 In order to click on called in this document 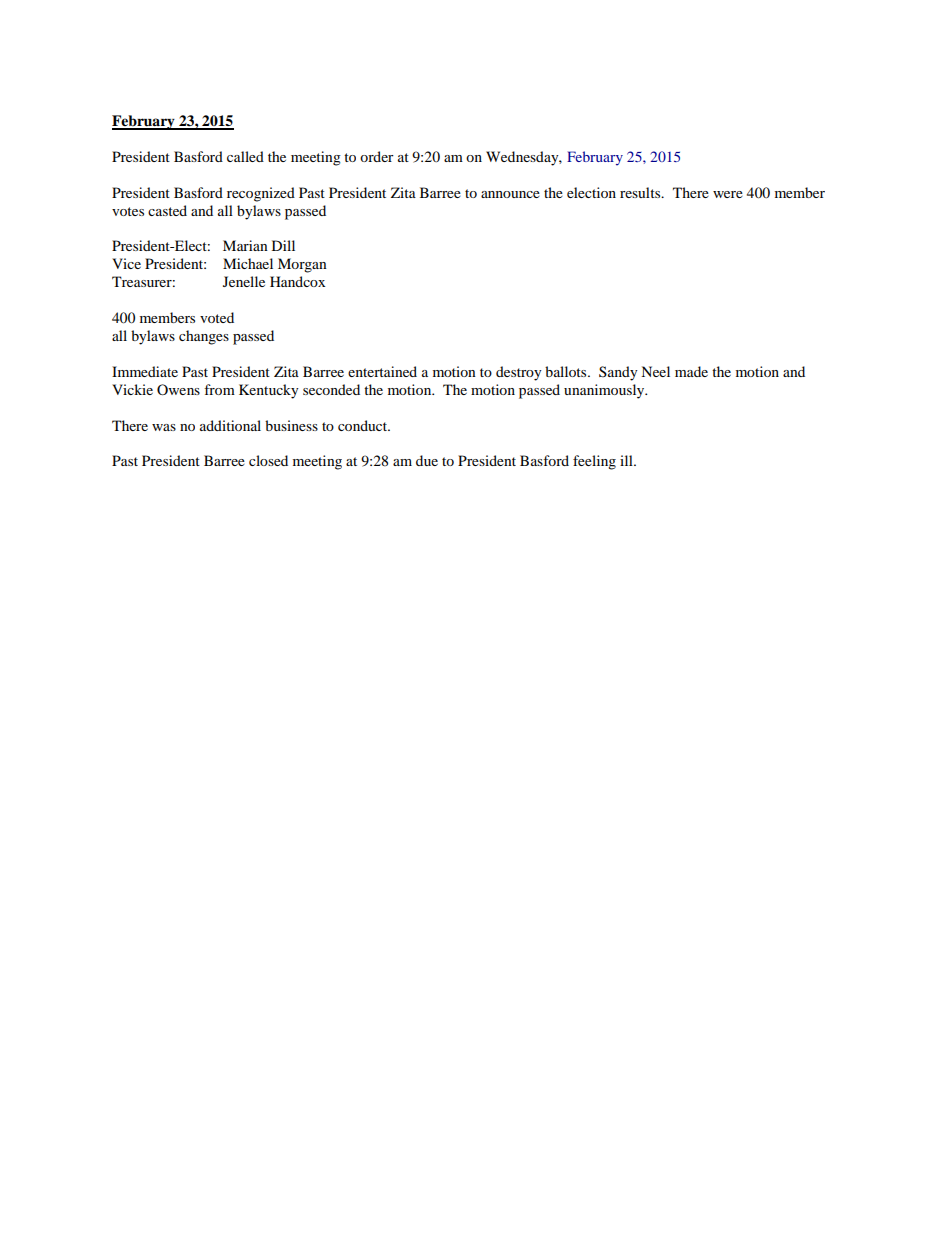, I will do `click(245, 156)`.
